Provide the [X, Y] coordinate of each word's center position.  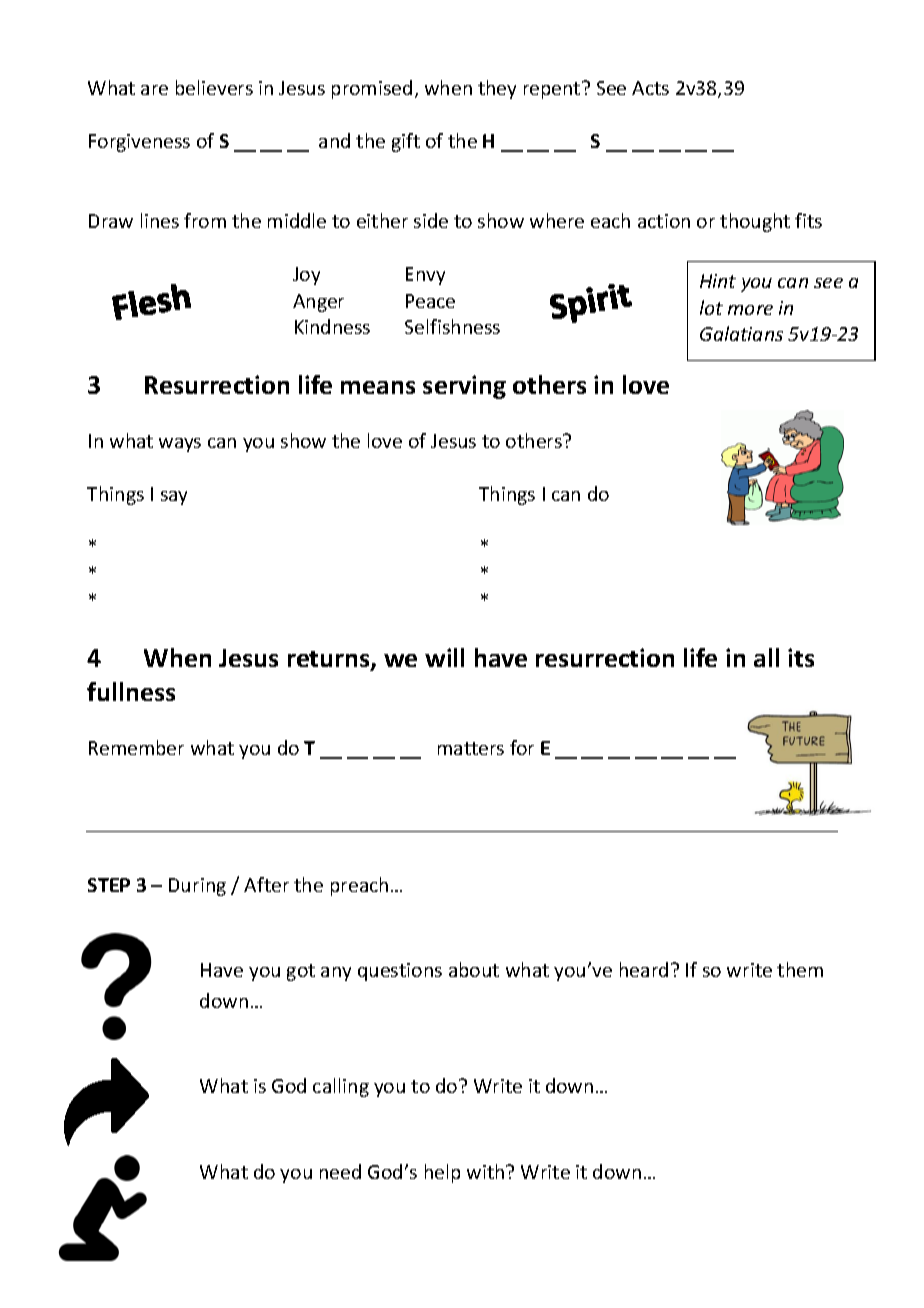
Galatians [741, 333]
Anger [318, 303]
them [800, 969]
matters [471, 748]
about [474, 969]
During [197, 887]
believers [214, 87]
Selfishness [452, 326]
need [340, 1171]
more [750, 310]
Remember [136, 747]
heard [644, 969]
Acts [650, 88]
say [174, 498]
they [497, 89]
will [444, 657]
